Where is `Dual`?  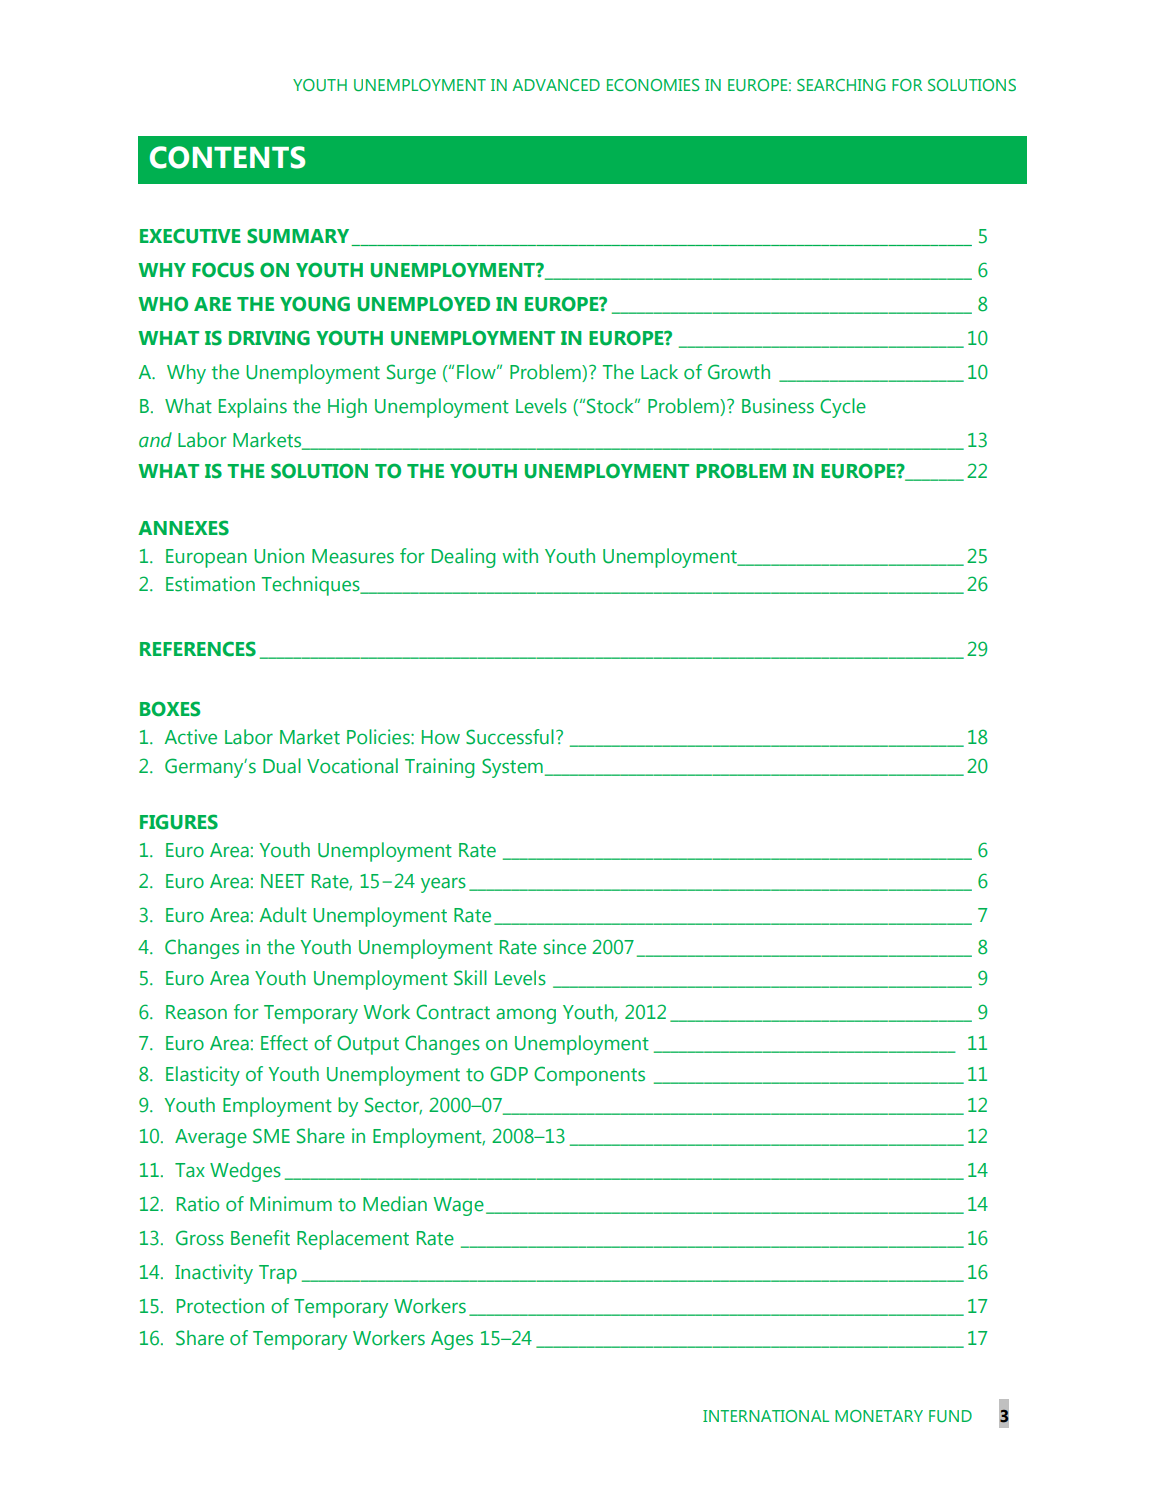 Dual is located at coordinates (282, 766).
